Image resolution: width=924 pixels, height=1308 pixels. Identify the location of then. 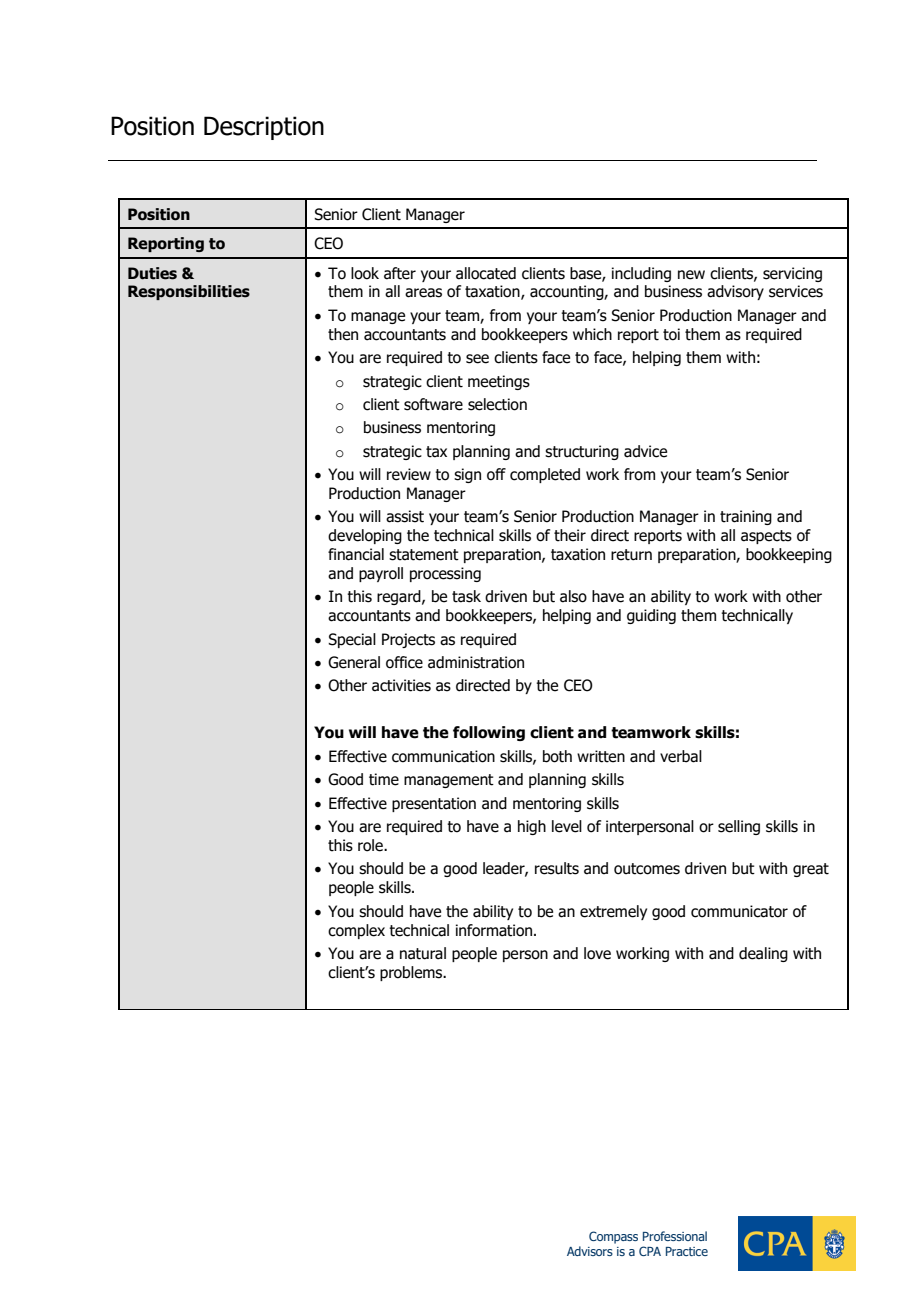
(343, 334).
